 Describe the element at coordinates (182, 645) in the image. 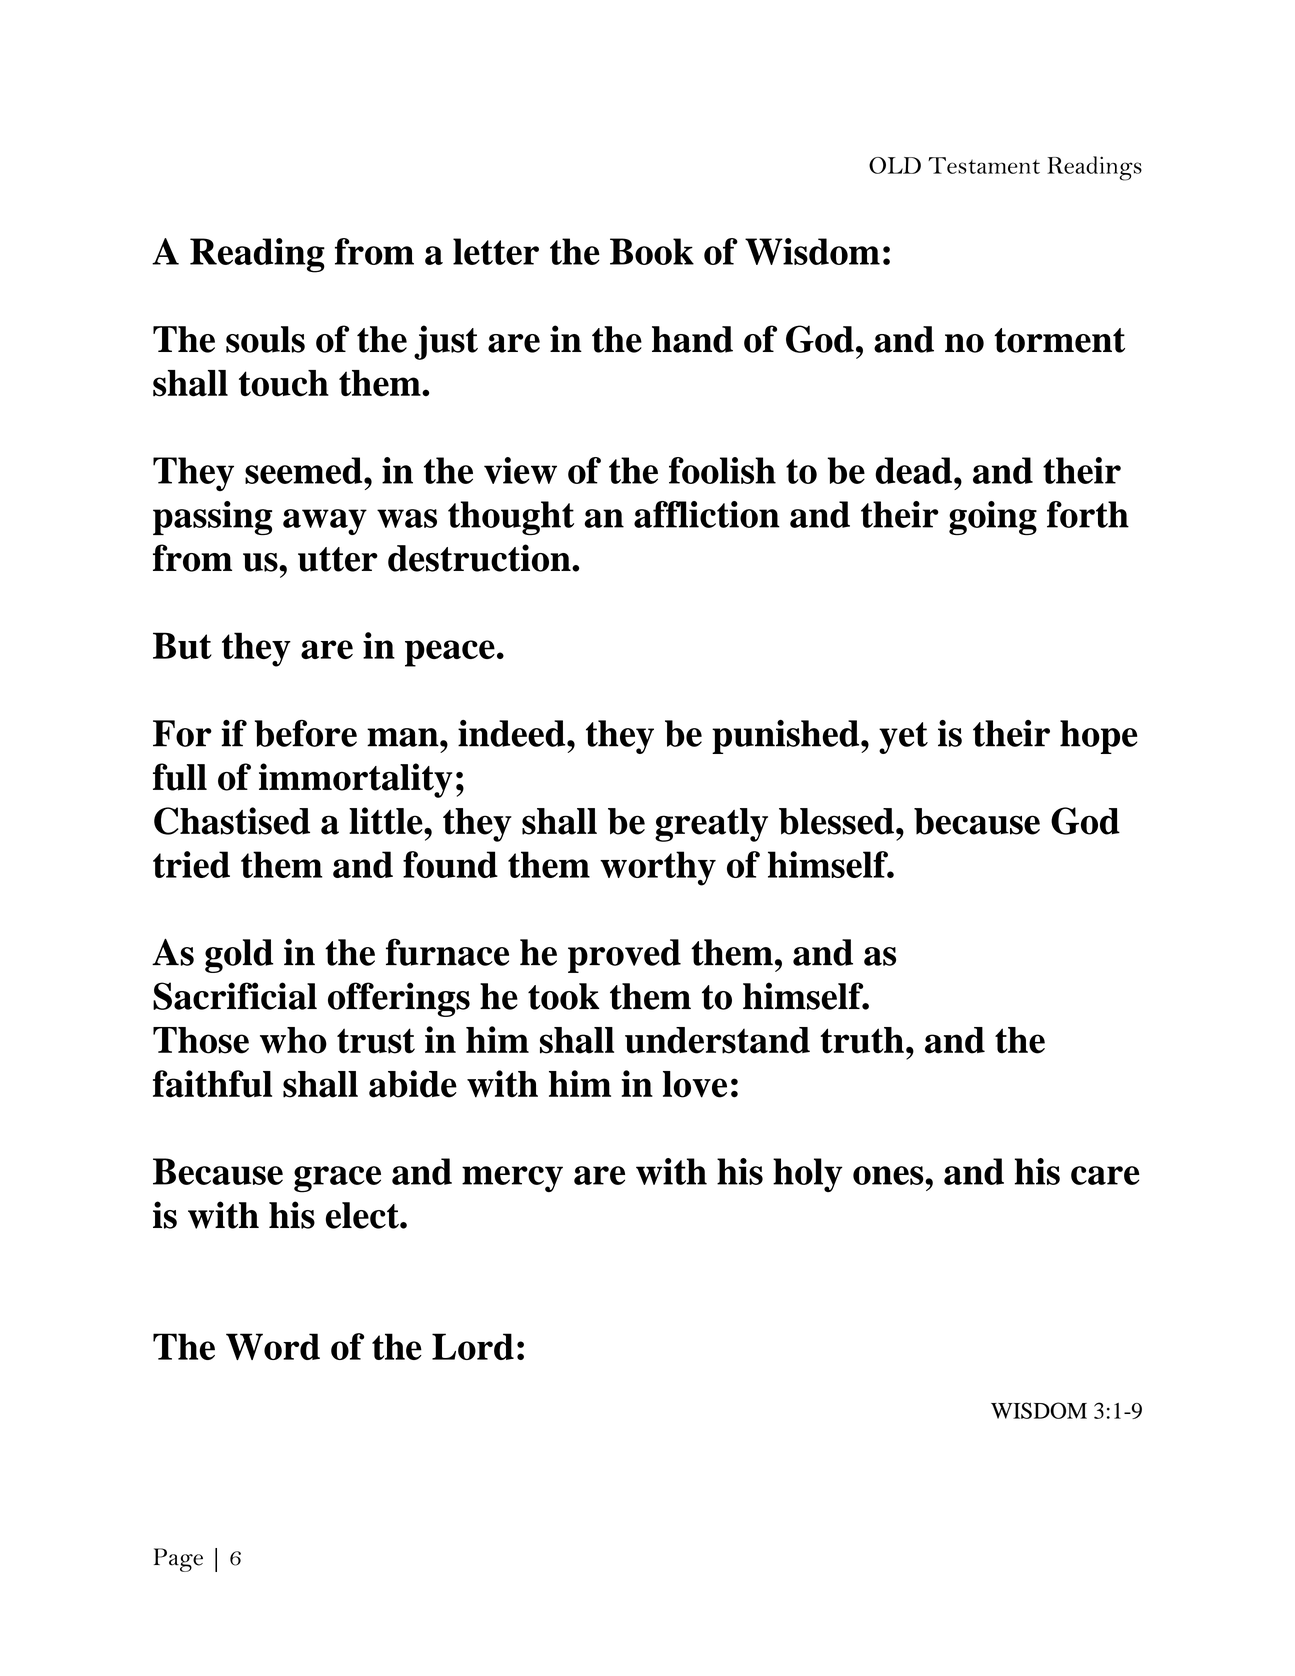

I see `But` at that location.
